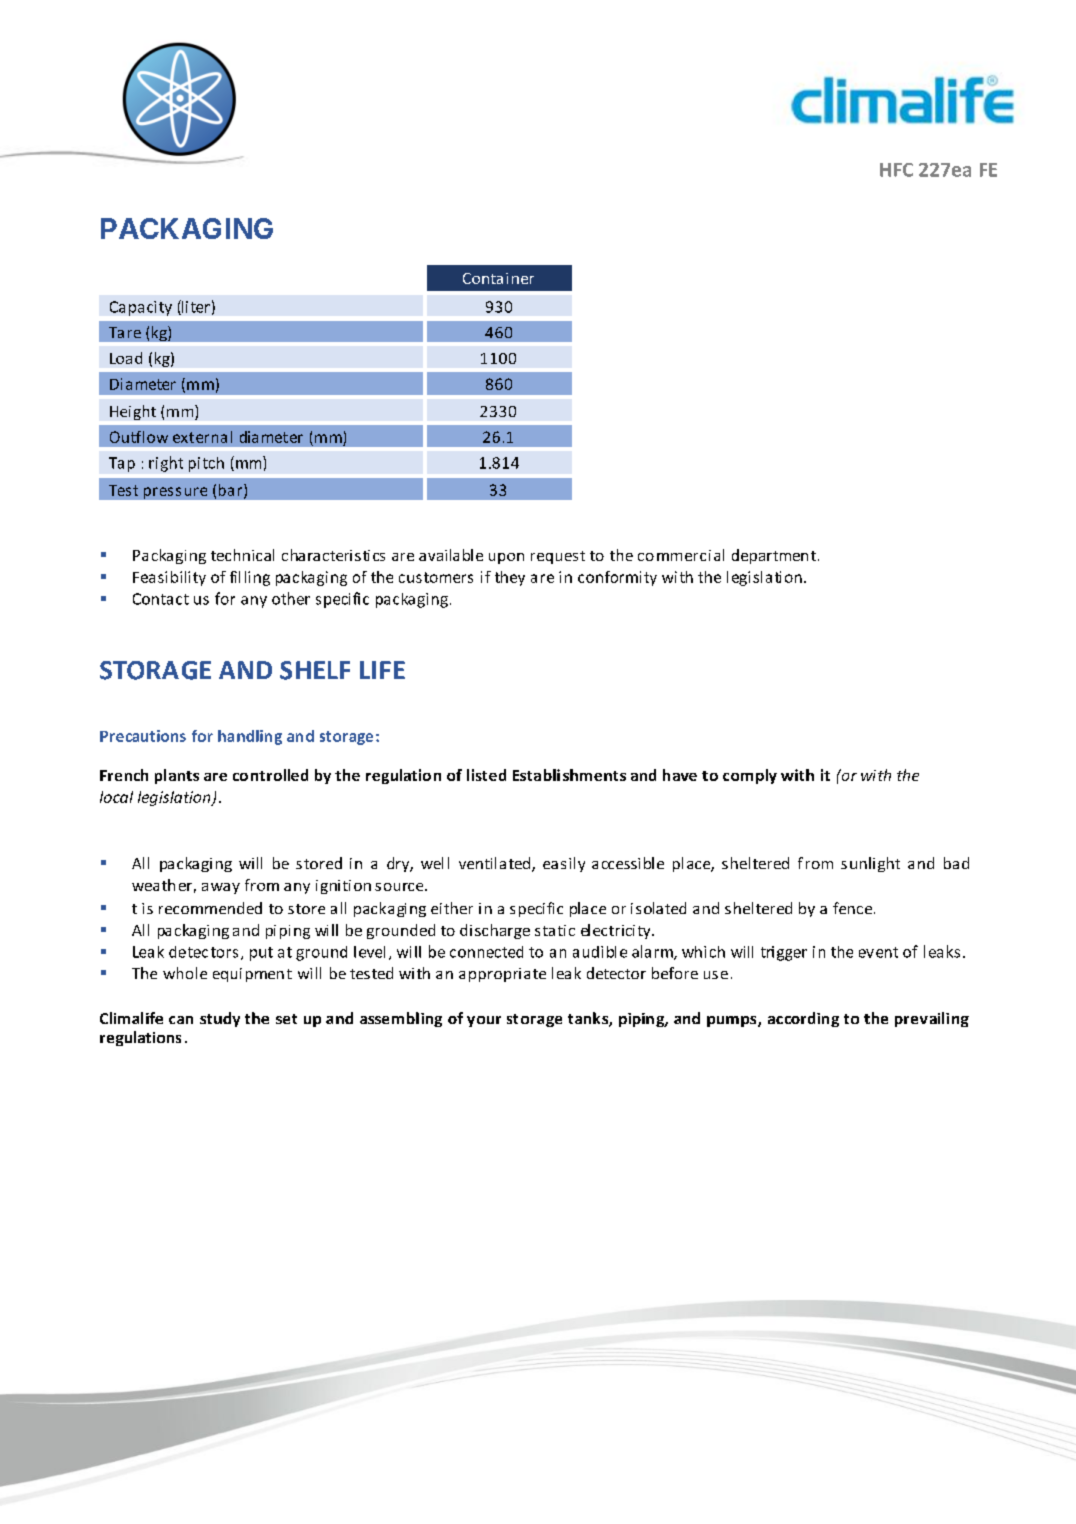 This page has width=1076, height=1524. Describe the element at coordinates (558, 557) in the page. I see `request` at that location.
